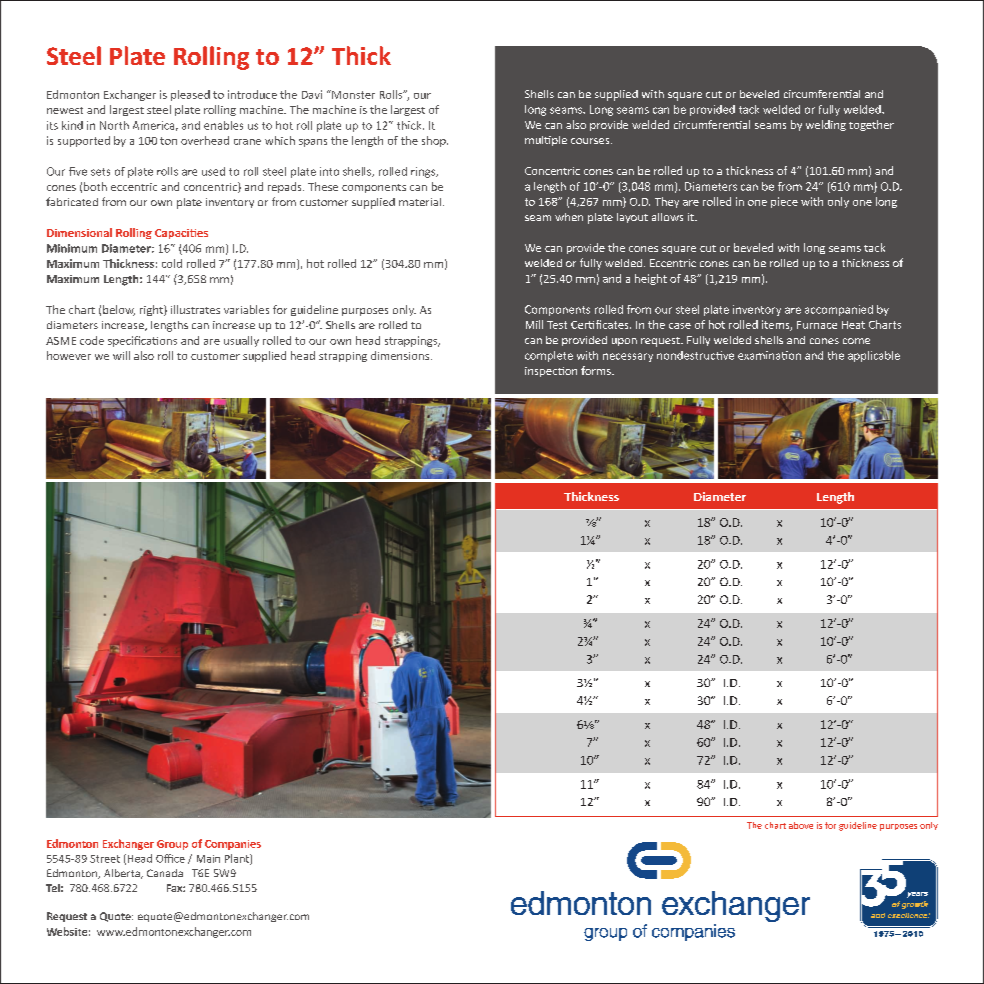  I want to click on Plant, so click(238, 859).
